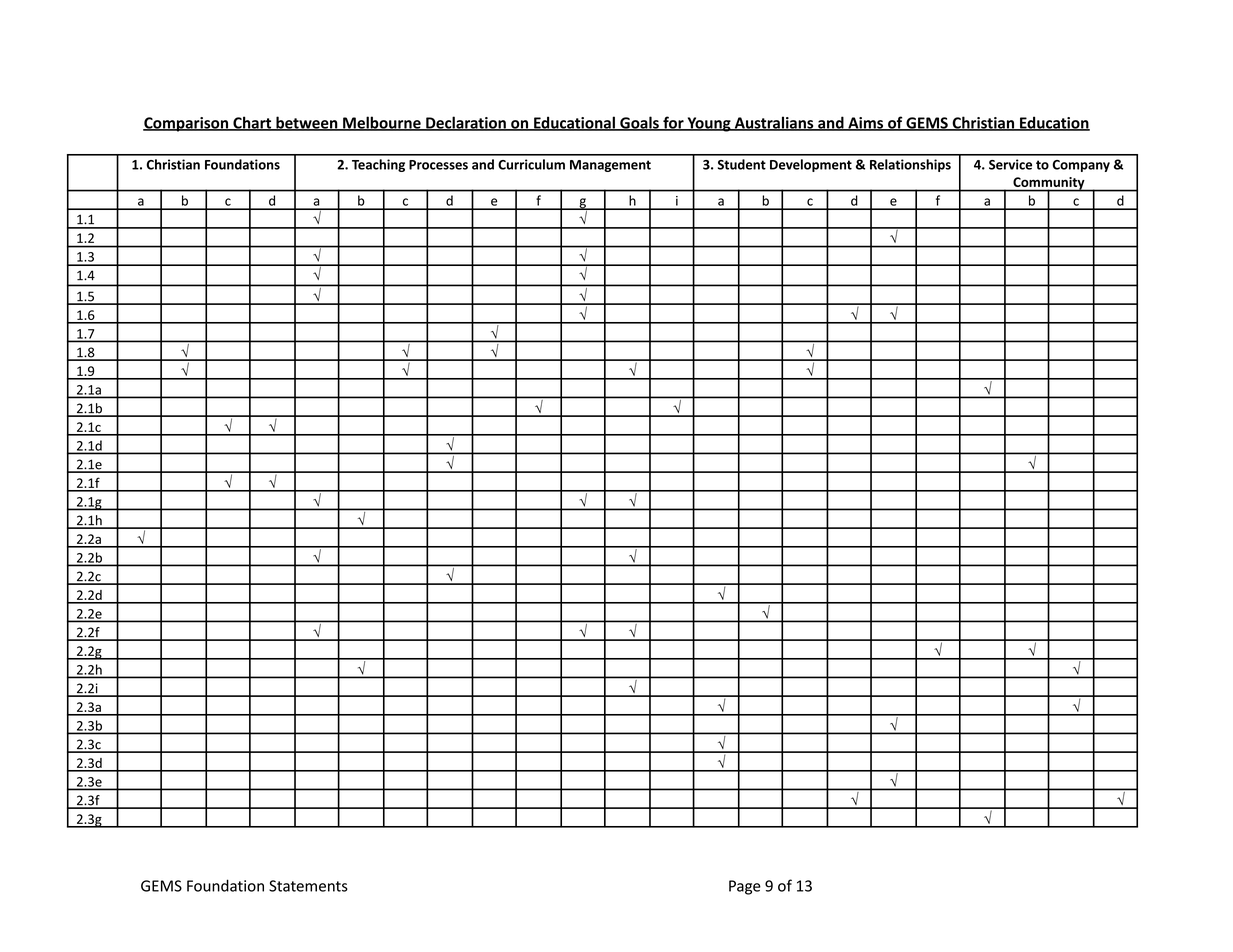  What do you see at coordinates (531, 164) in the screenshot?
I see `Curriculum` at bounding box center [531, 164].
